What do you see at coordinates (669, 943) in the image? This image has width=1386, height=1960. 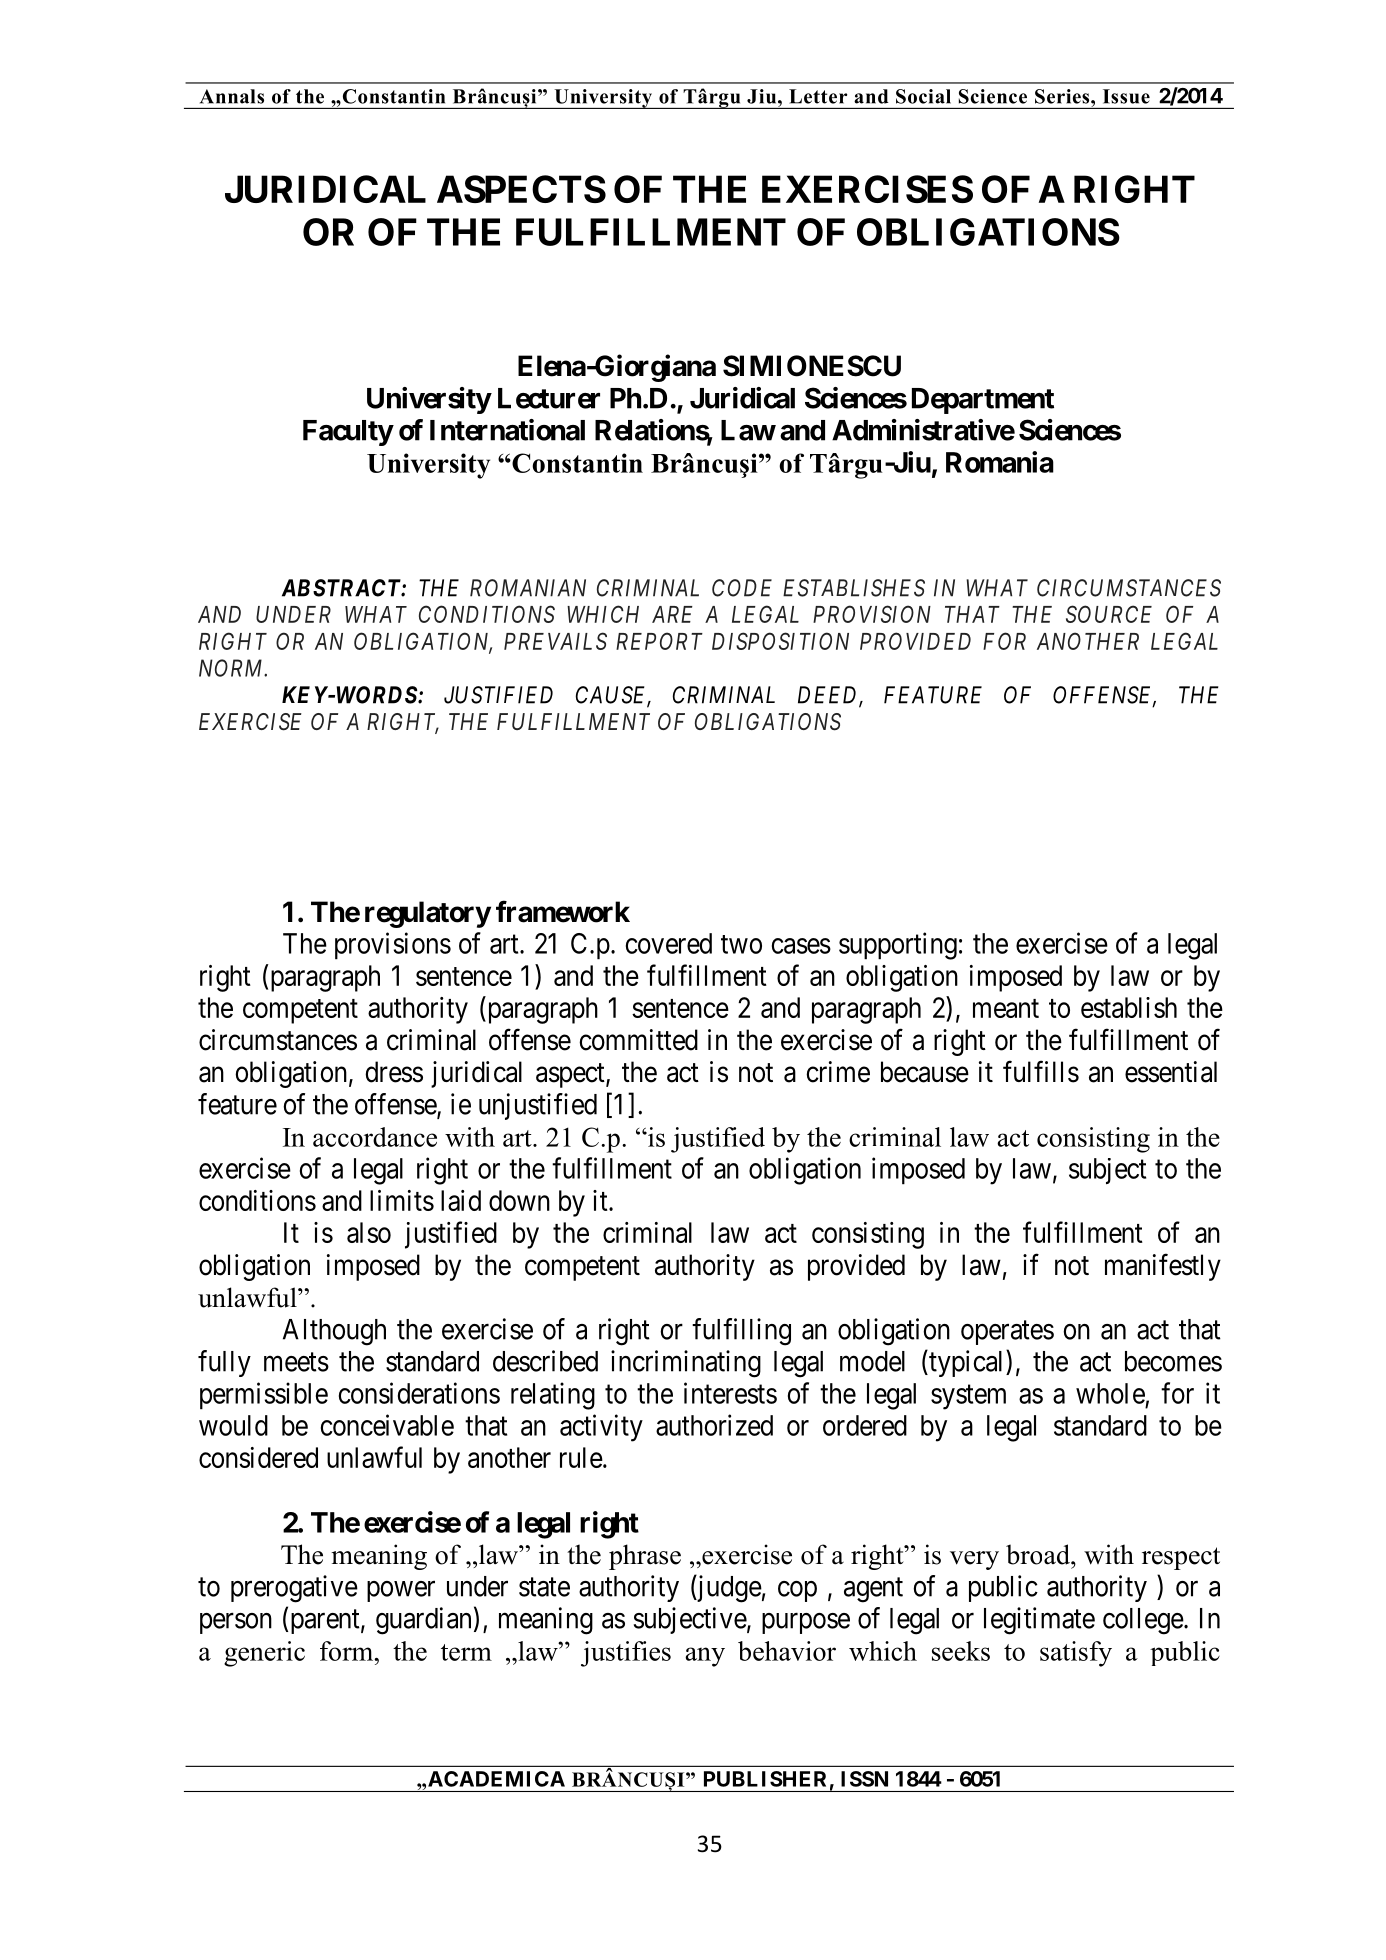 I see `covered` at bounding box center [669, 943].
